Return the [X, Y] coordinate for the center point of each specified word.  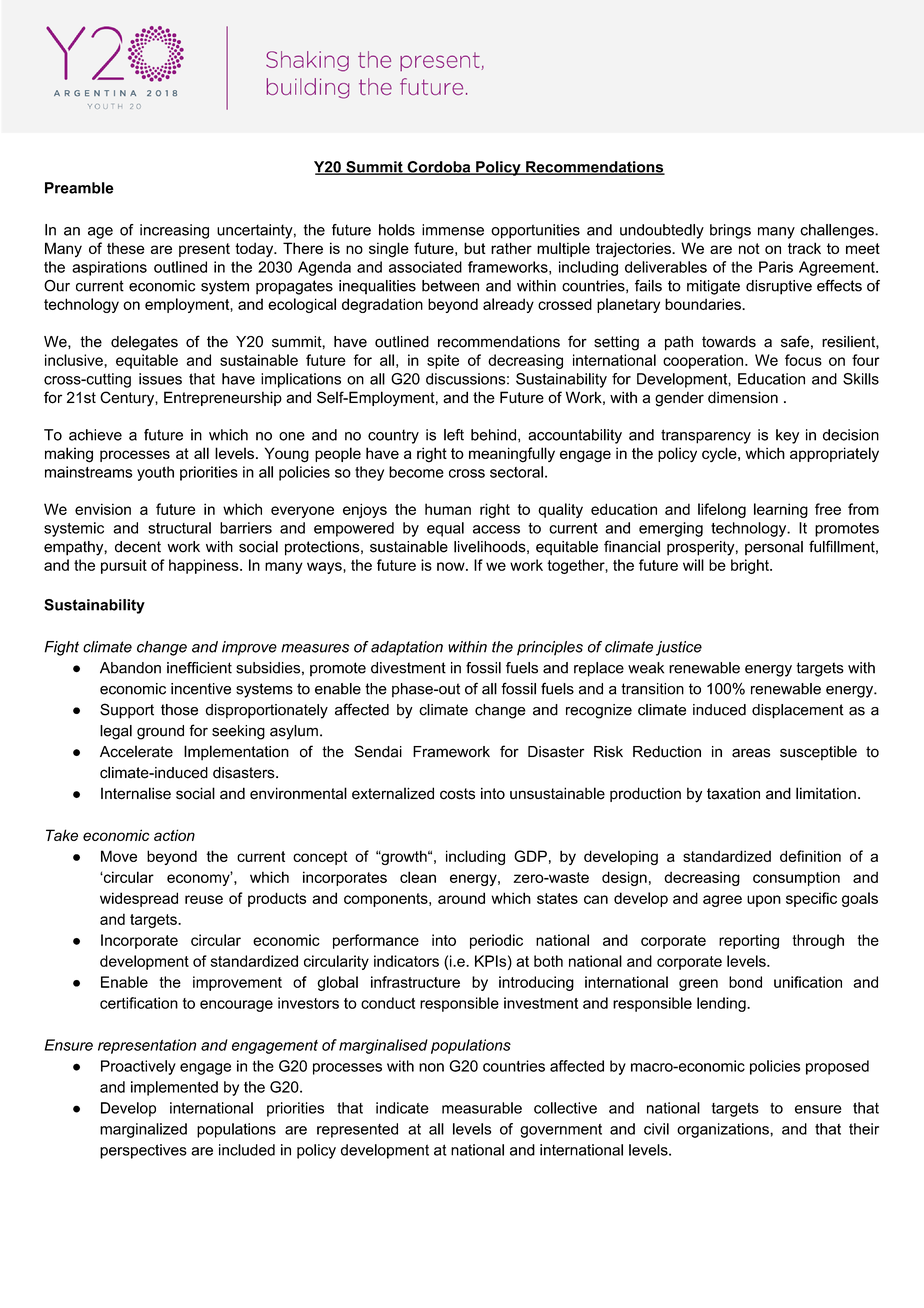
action [174, 835]
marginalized [143, 1130]
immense [453, 230]
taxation [733, 793]
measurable [482, 1108]
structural [179, 528]
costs [457, 794]
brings [730, 231]
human [448, 509]
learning [781, 510]
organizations [724, 1130]
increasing [174, 231]
